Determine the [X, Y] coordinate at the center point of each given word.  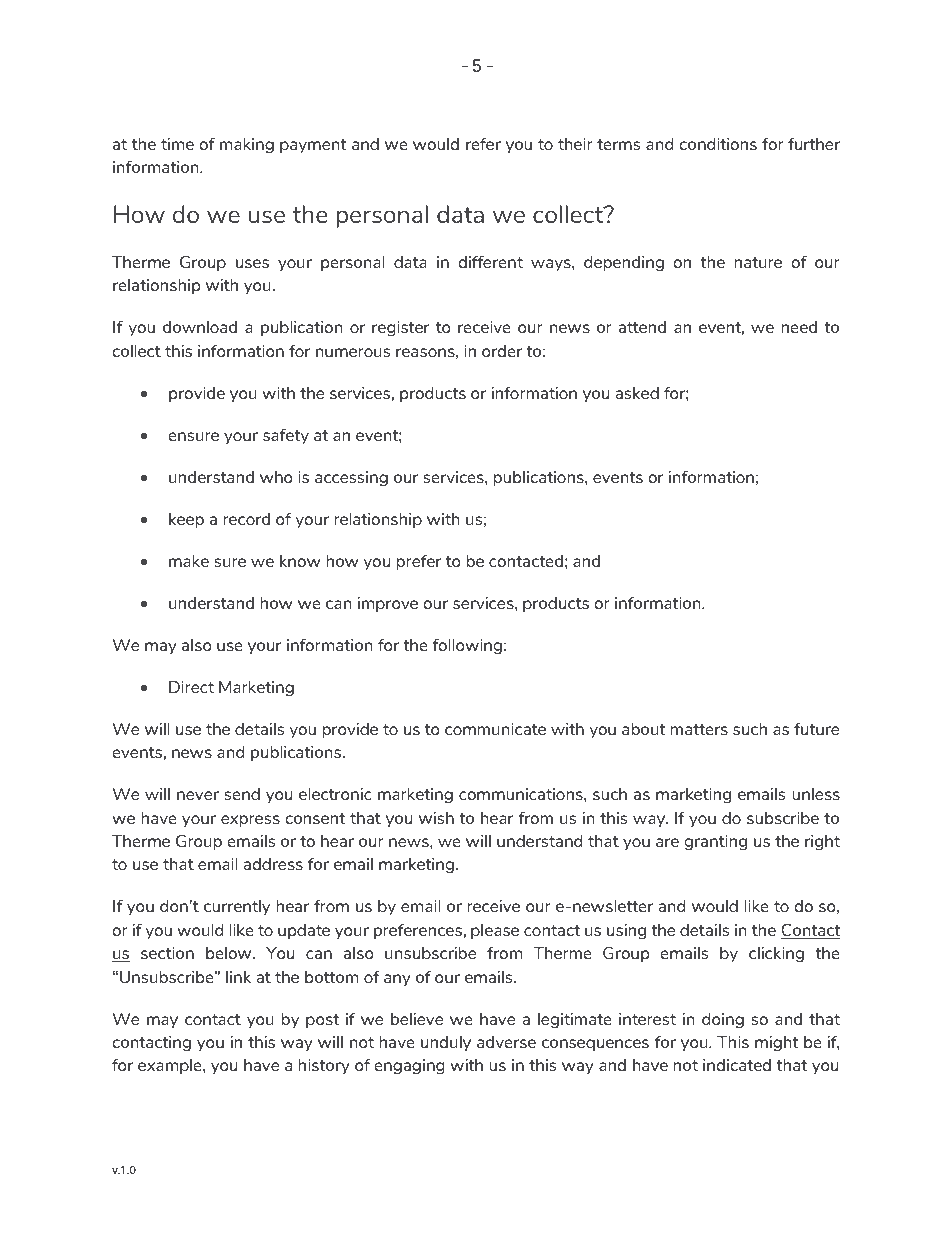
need [799, 327]
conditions [718, 144]
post [322, 1021]
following [467, 646]
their [575, 144]
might [776, 1043]
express [250, 821]
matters [699, 729]
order [502, 351]
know [300, 561]
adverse [506, 1042]
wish [436, 818]
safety [286, 436]
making [247, 145]
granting [716, 842]
